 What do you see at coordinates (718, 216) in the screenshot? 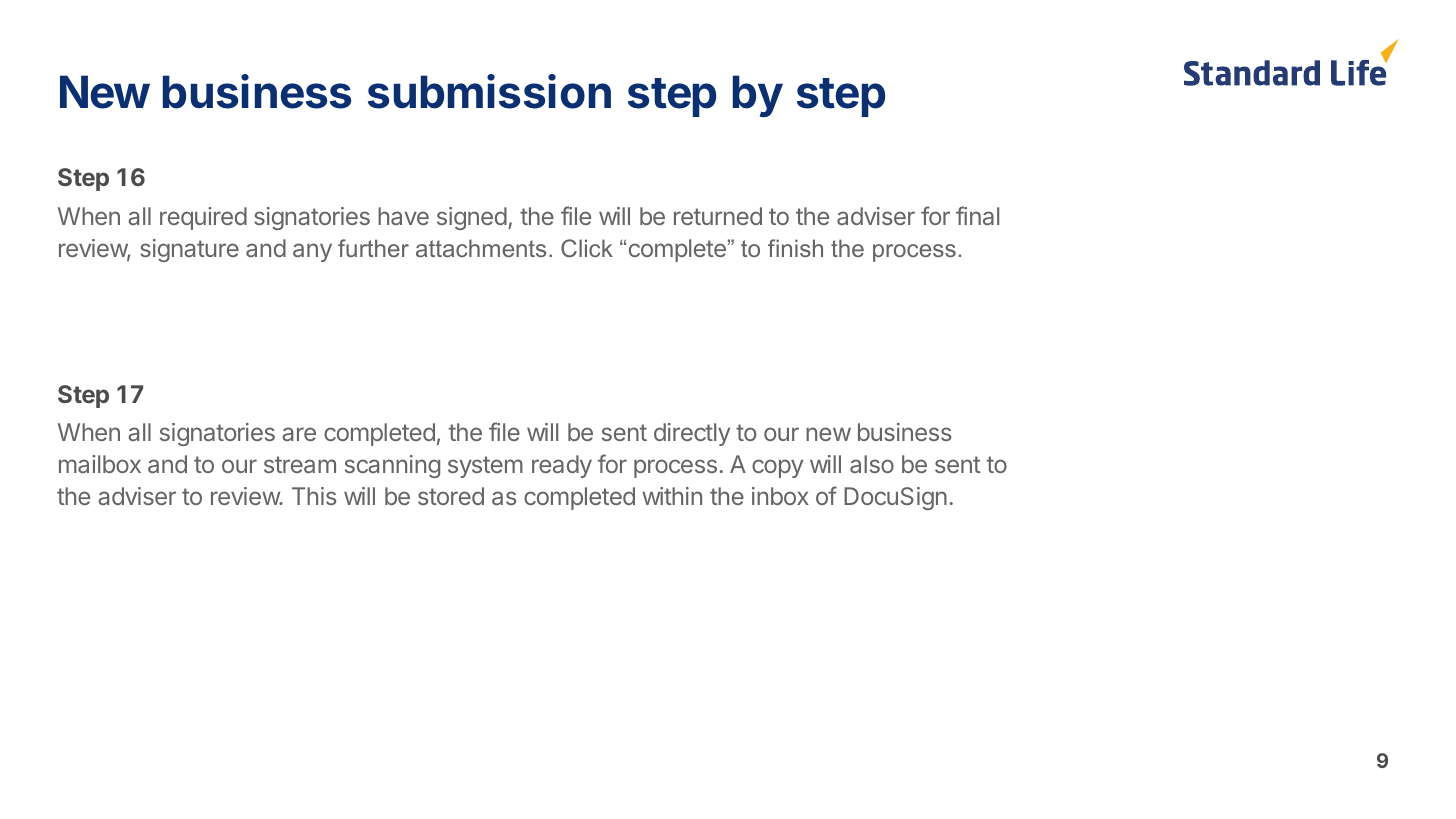
I see `returned` at bounding box center [718, 216].
